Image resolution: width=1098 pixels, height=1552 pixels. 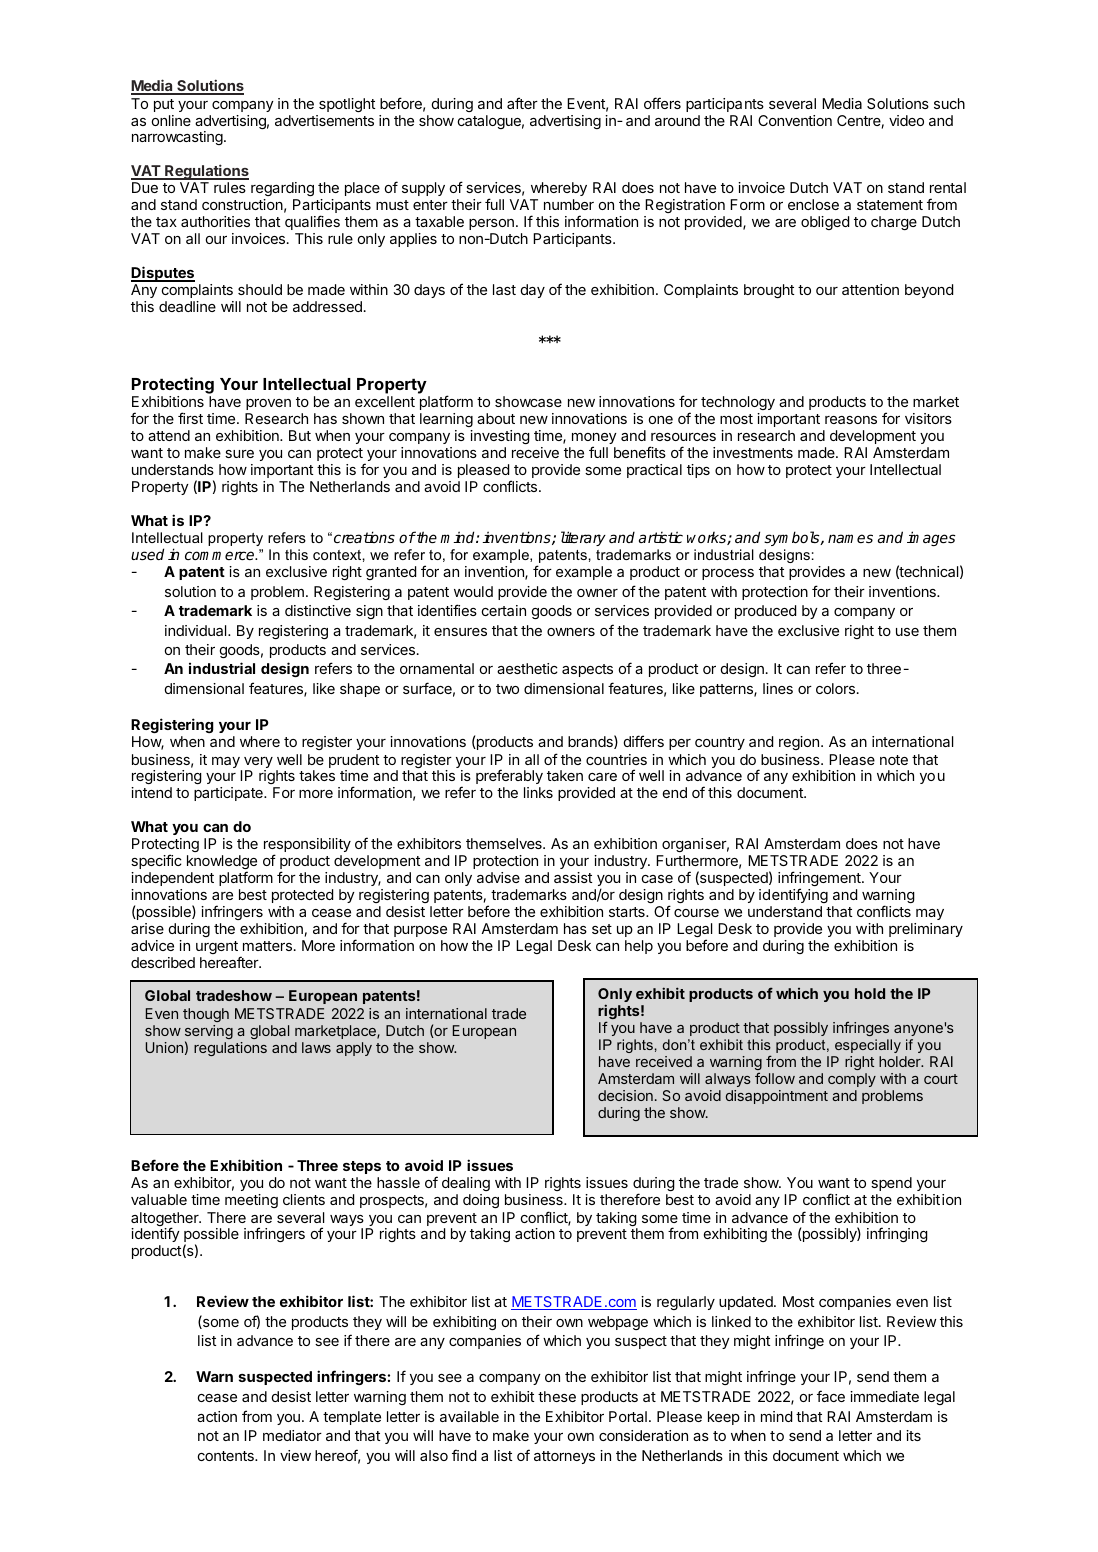 What do you see at coordinates (538, 792) in the document?
I see `links` at bounding box center [538, 792].
